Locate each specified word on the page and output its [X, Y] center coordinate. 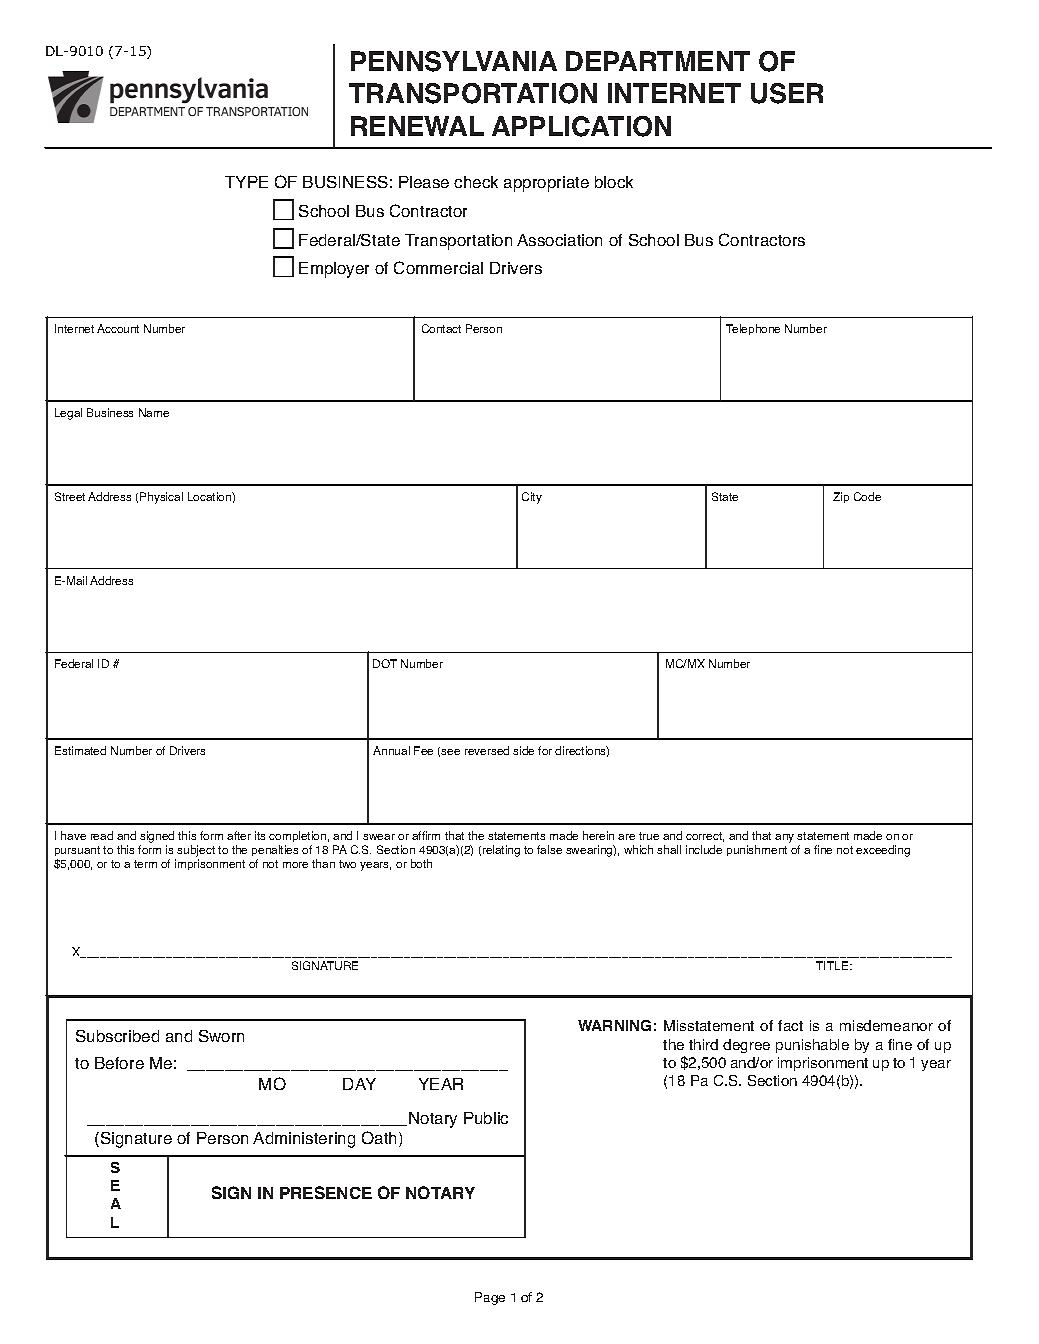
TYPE [246, 182]
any [784, 838]
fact [790, 1025]
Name [154, 412]
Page [490, 1298]
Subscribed [117, 1036]
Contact [441, 328]
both [421, 863]
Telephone [753, 329]
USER [787, 93]
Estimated [80, 750]
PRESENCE [326, 1192]
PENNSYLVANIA [454, 61]
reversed [487, 750]
